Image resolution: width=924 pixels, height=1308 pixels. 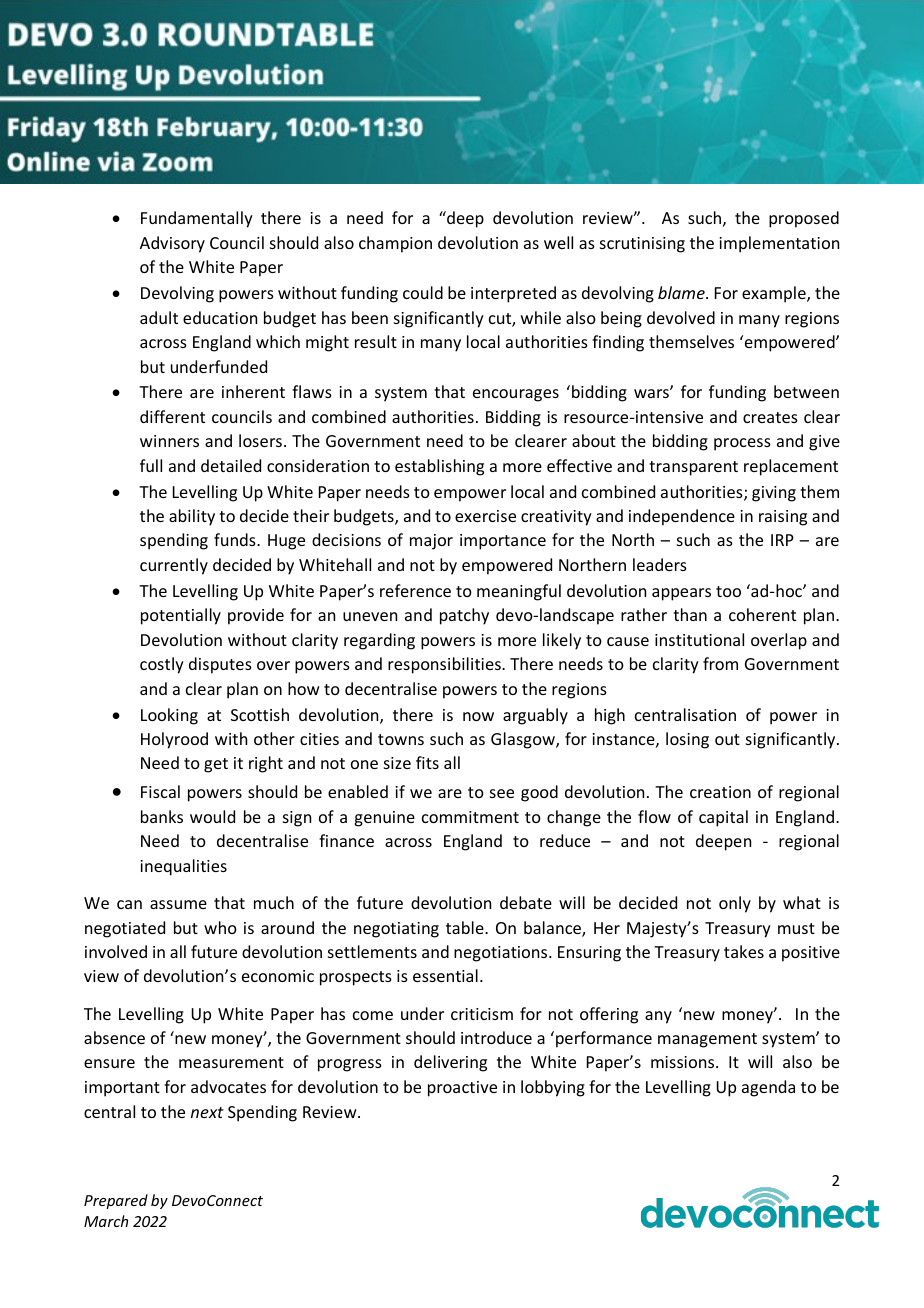 I want to click on proactive, so click(x=462, y=1089).
